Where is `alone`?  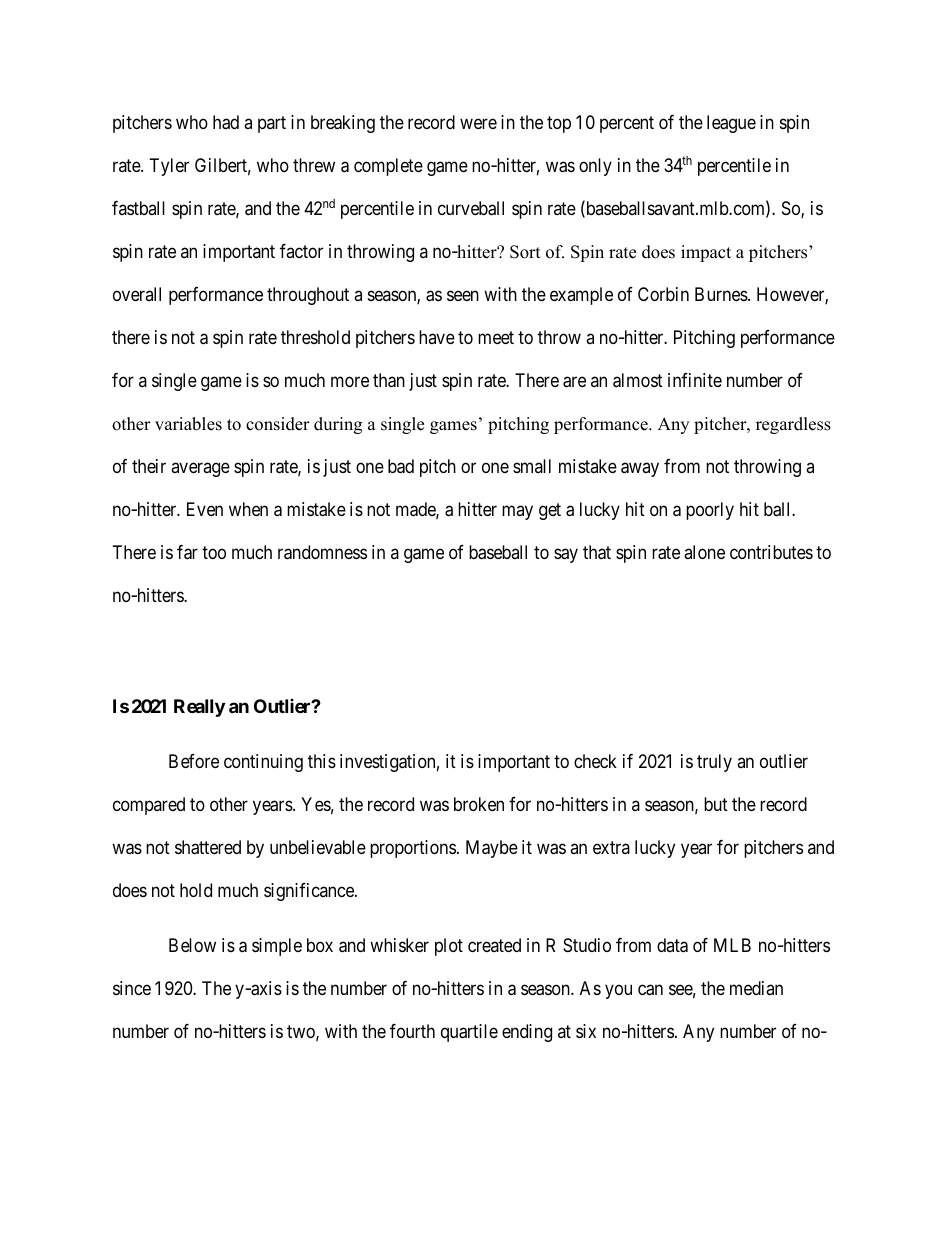 alone is located at coordinates (704, 552).
